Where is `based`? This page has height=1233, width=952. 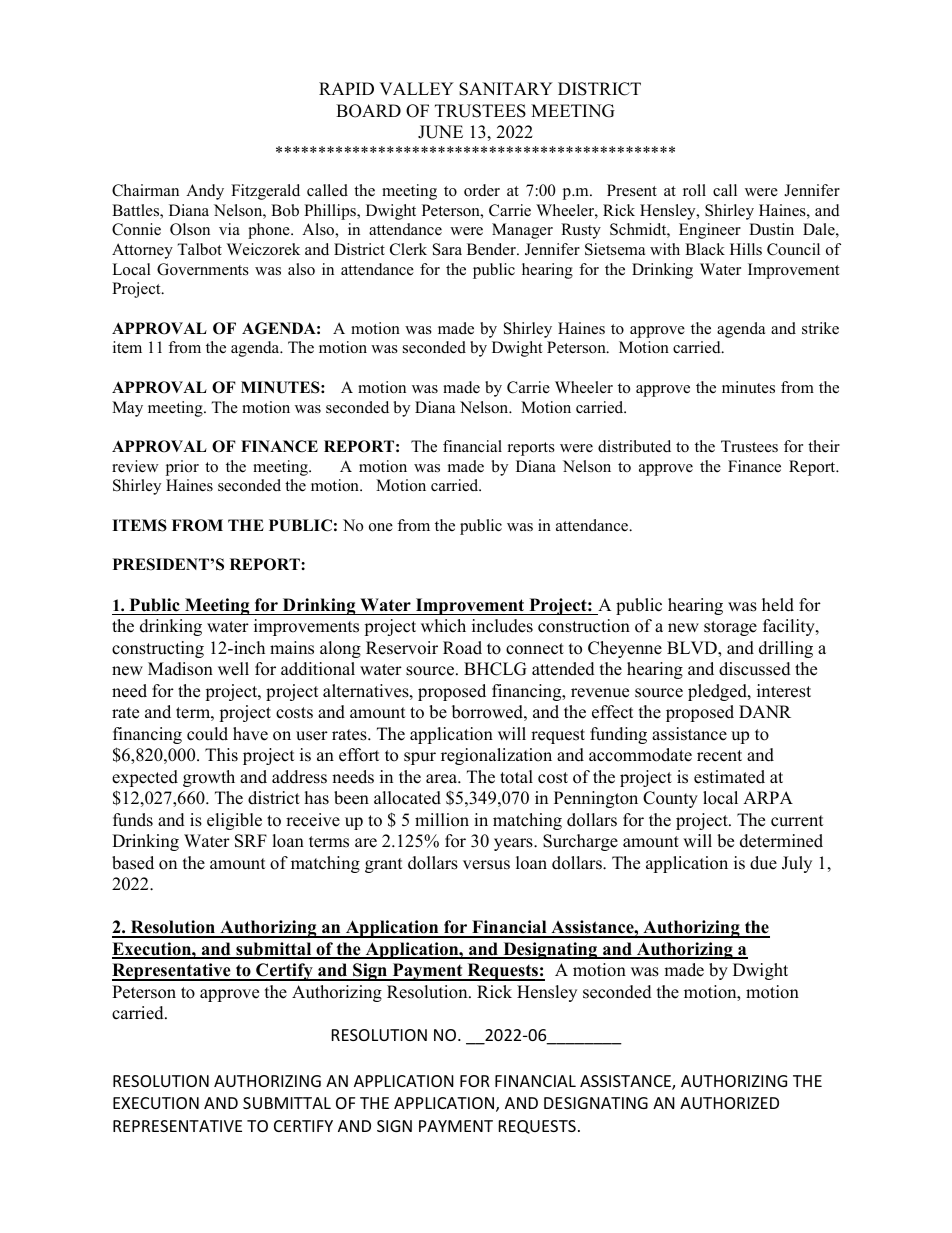 based is located at coordinates (133, 863).
